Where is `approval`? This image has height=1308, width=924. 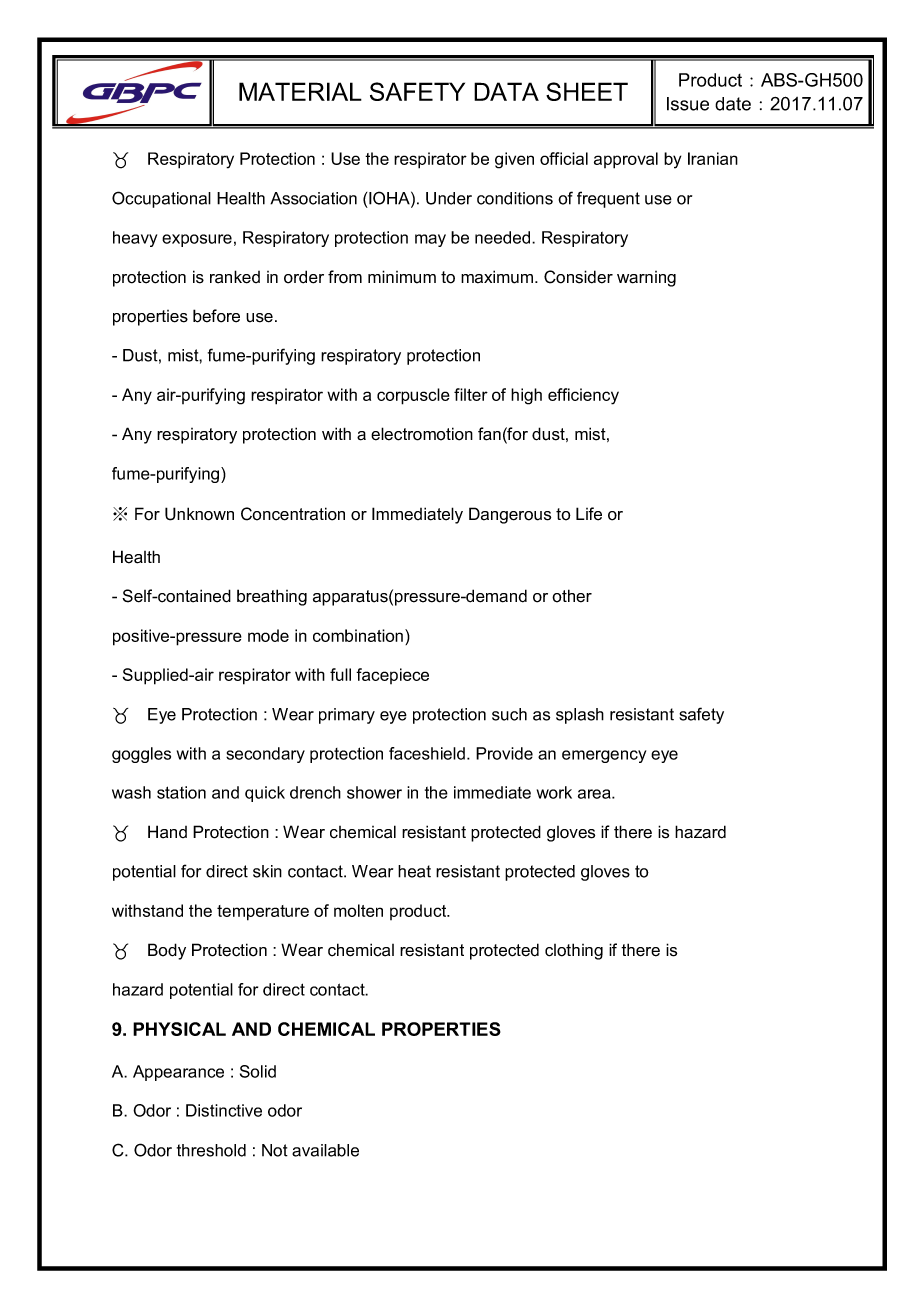 approval is located at coordinates (626, 160).
